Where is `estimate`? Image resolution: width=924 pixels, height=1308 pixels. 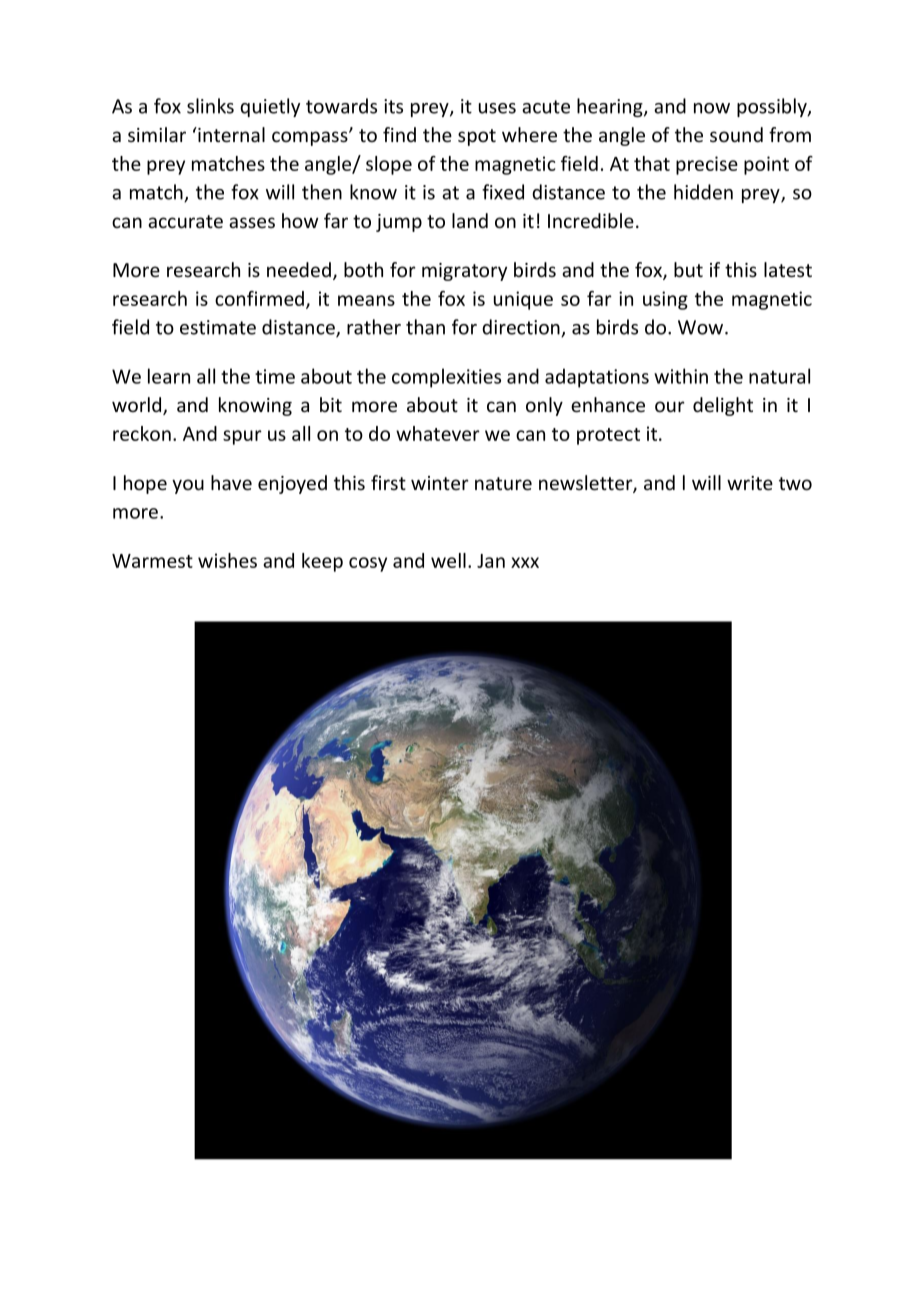 estimate is located at coordinates (218, 327).
